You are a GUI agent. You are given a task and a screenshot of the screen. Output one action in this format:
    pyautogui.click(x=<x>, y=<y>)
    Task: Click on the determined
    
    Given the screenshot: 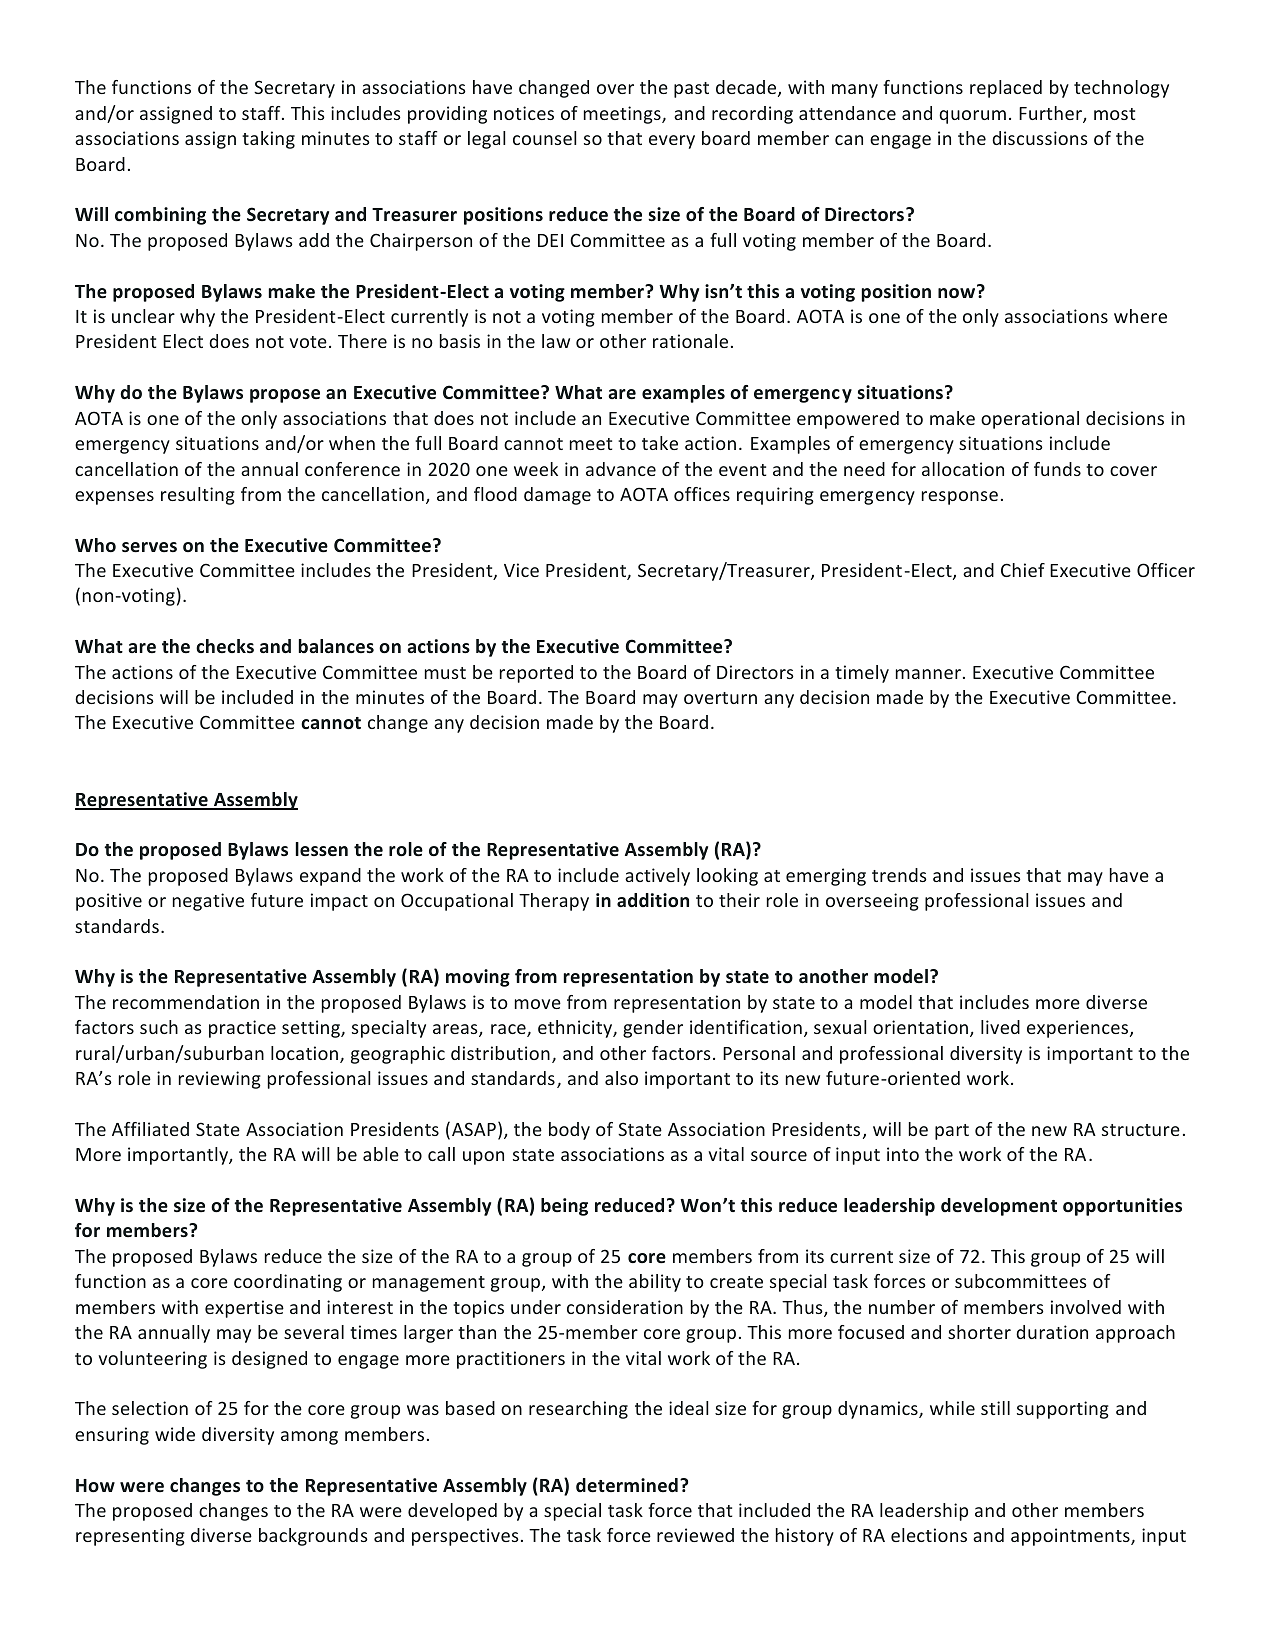 What is the action you would take?
    pyautogui.click(x=627, y=1485)
